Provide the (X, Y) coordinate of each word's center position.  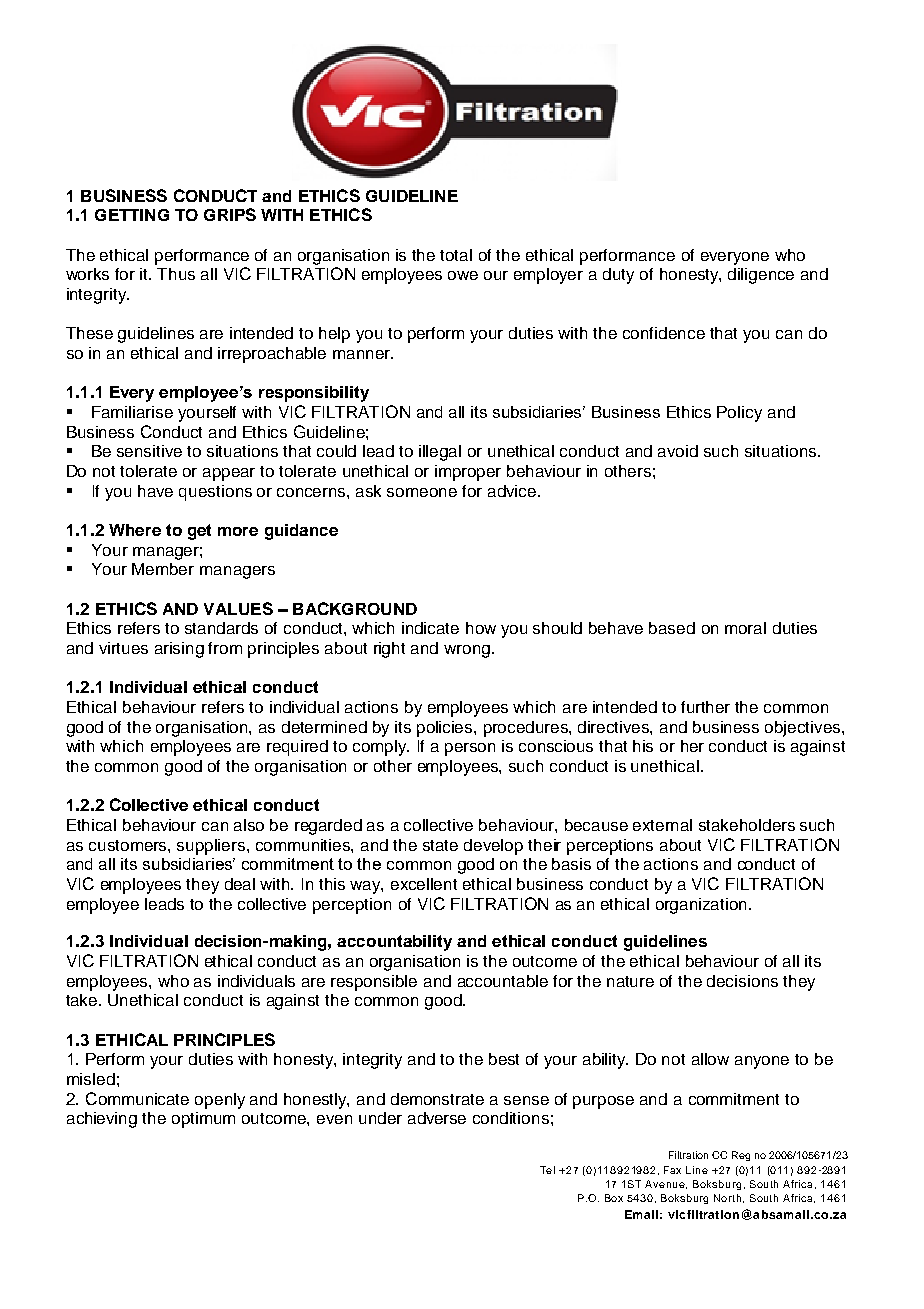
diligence (761, 276)
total (456, 255)
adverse (437, 1118)
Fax (672, 1170)
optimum (203, 1120)
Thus (176, 274)
